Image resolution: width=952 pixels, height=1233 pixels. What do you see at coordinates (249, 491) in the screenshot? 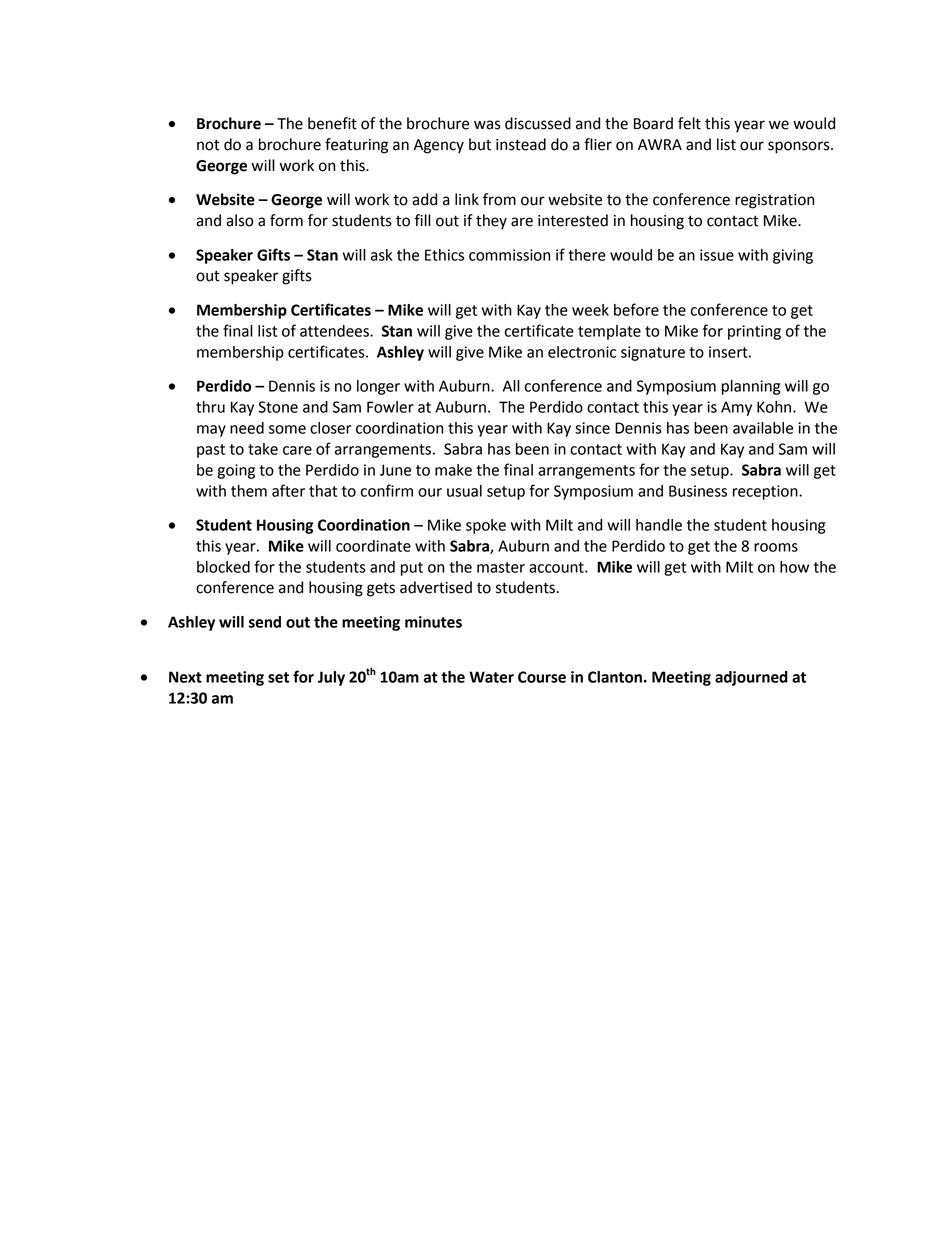
I see `them` at bounding box center [249, 491].
